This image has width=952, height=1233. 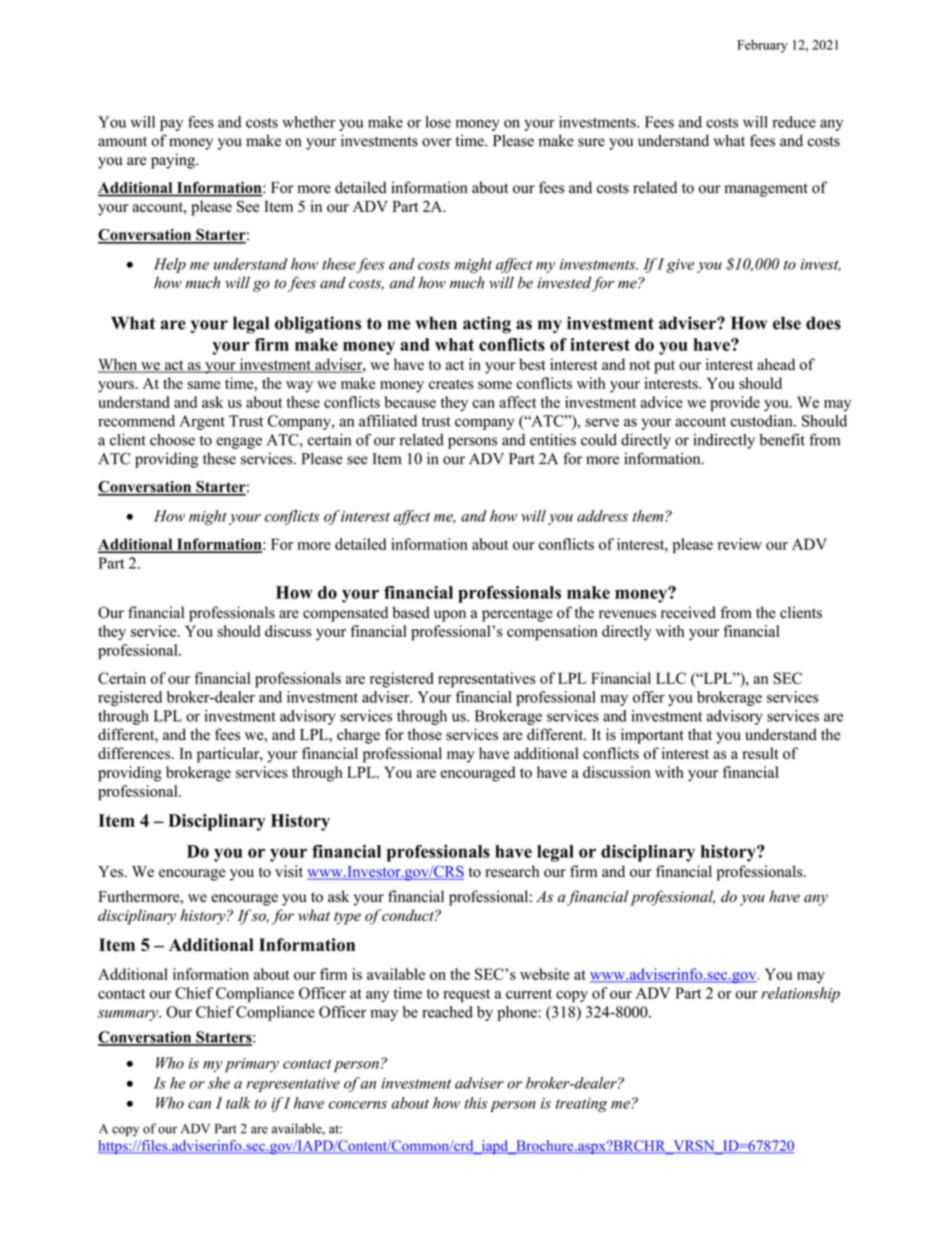 What do you see at coordinates (425, 734) in the image?
I see `those` at bounding box center [425, 734].
